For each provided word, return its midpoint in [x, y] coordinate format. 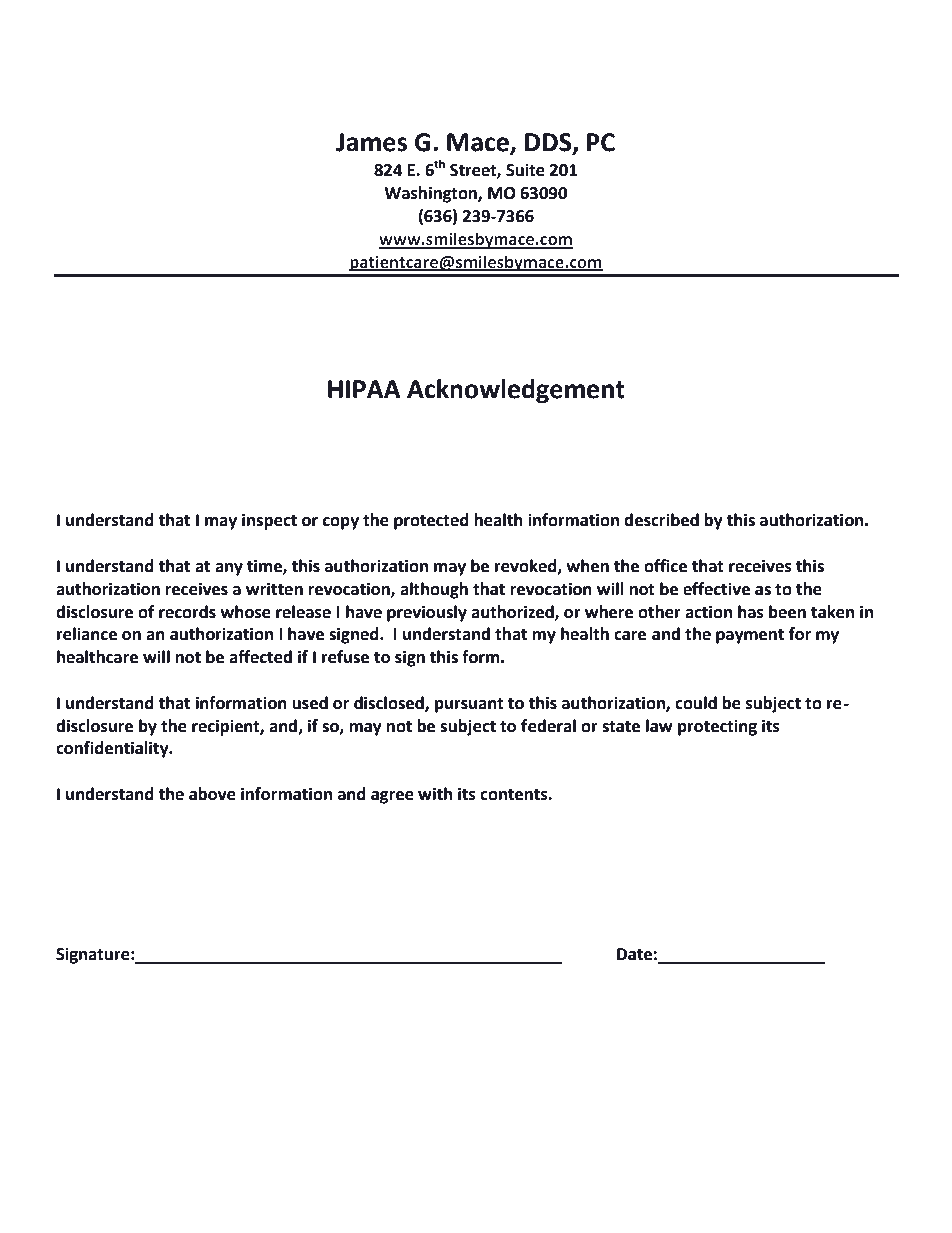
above [212, 794]
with [435, 794]
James [371, 142]
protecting [717, 727]
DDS [549, 143]
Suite [525, 170]
